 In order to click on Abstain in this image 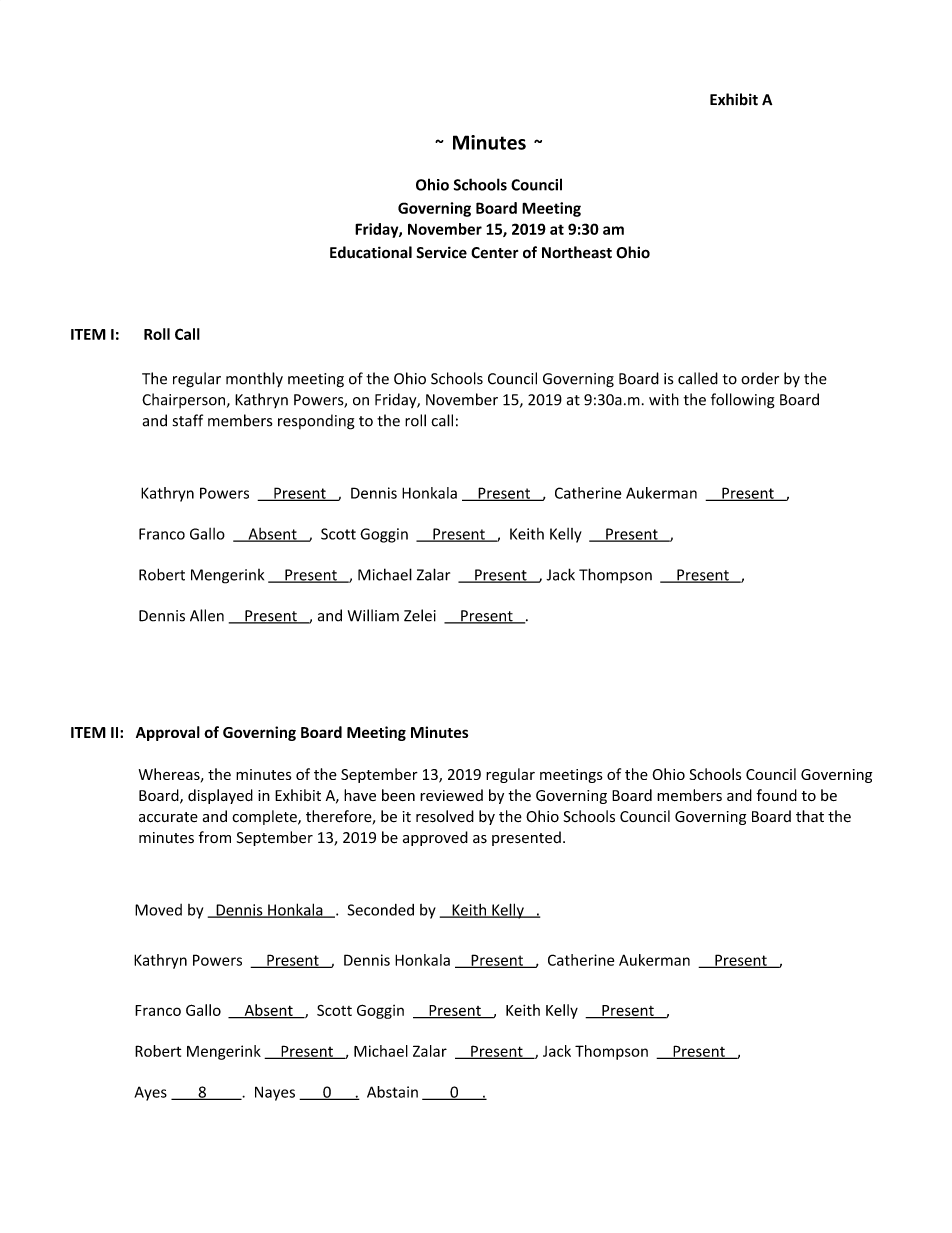, I will do `click(392, 1092)`.
